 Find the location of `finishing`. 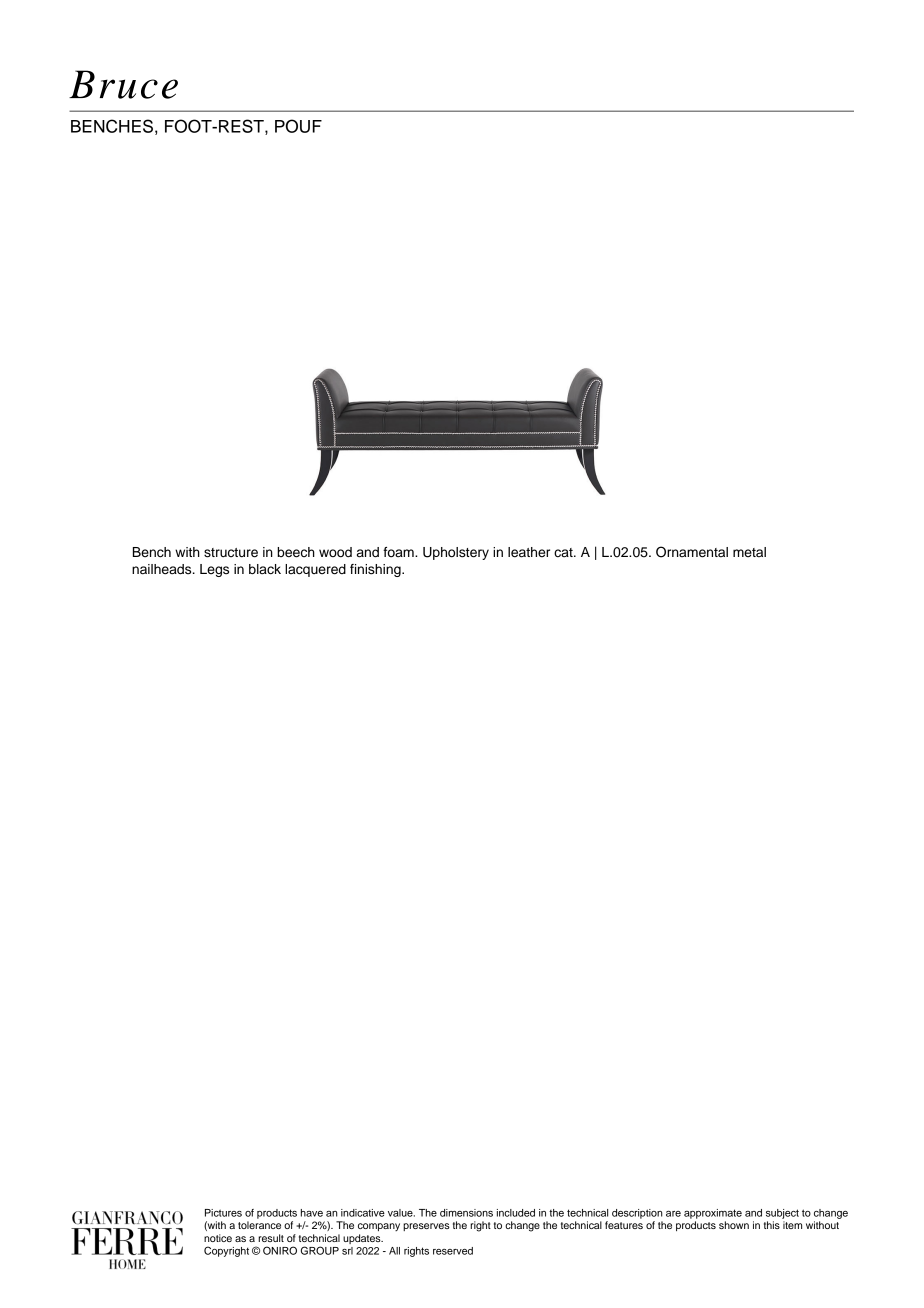

finishing is located at coordinates (376, 570).
